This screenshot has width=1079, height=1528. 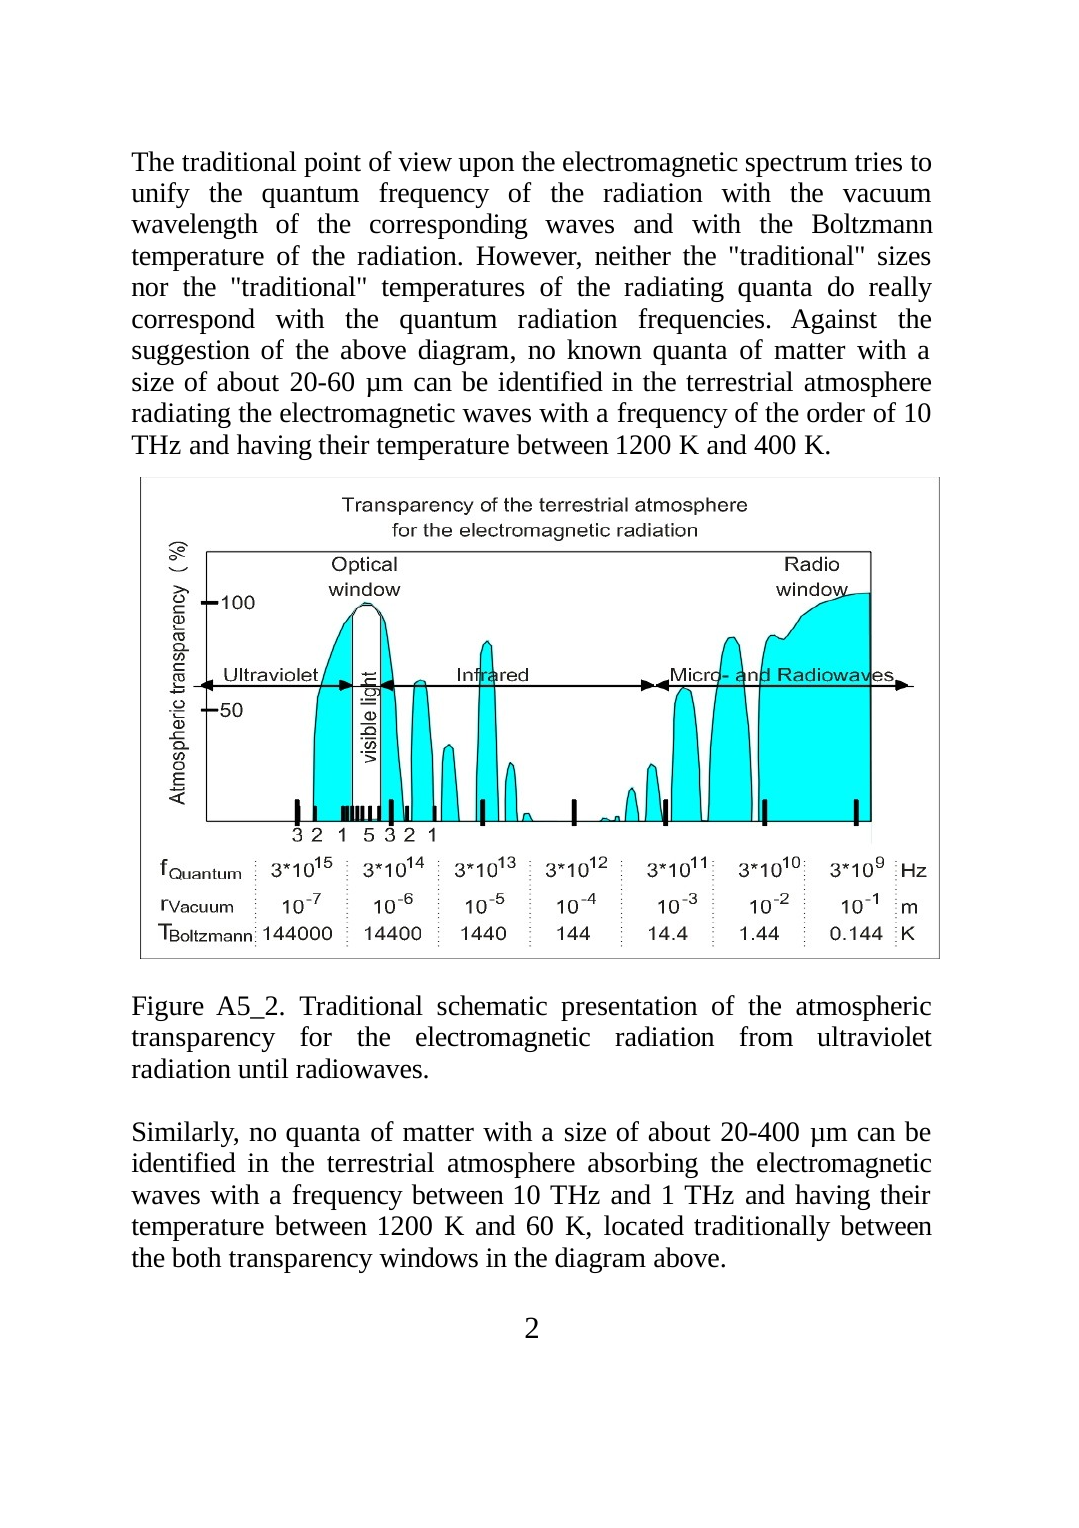 What do you see at coordinates (796, 166) in the screenshot?
I see `spectrum` at bounding box center [796, 166].
